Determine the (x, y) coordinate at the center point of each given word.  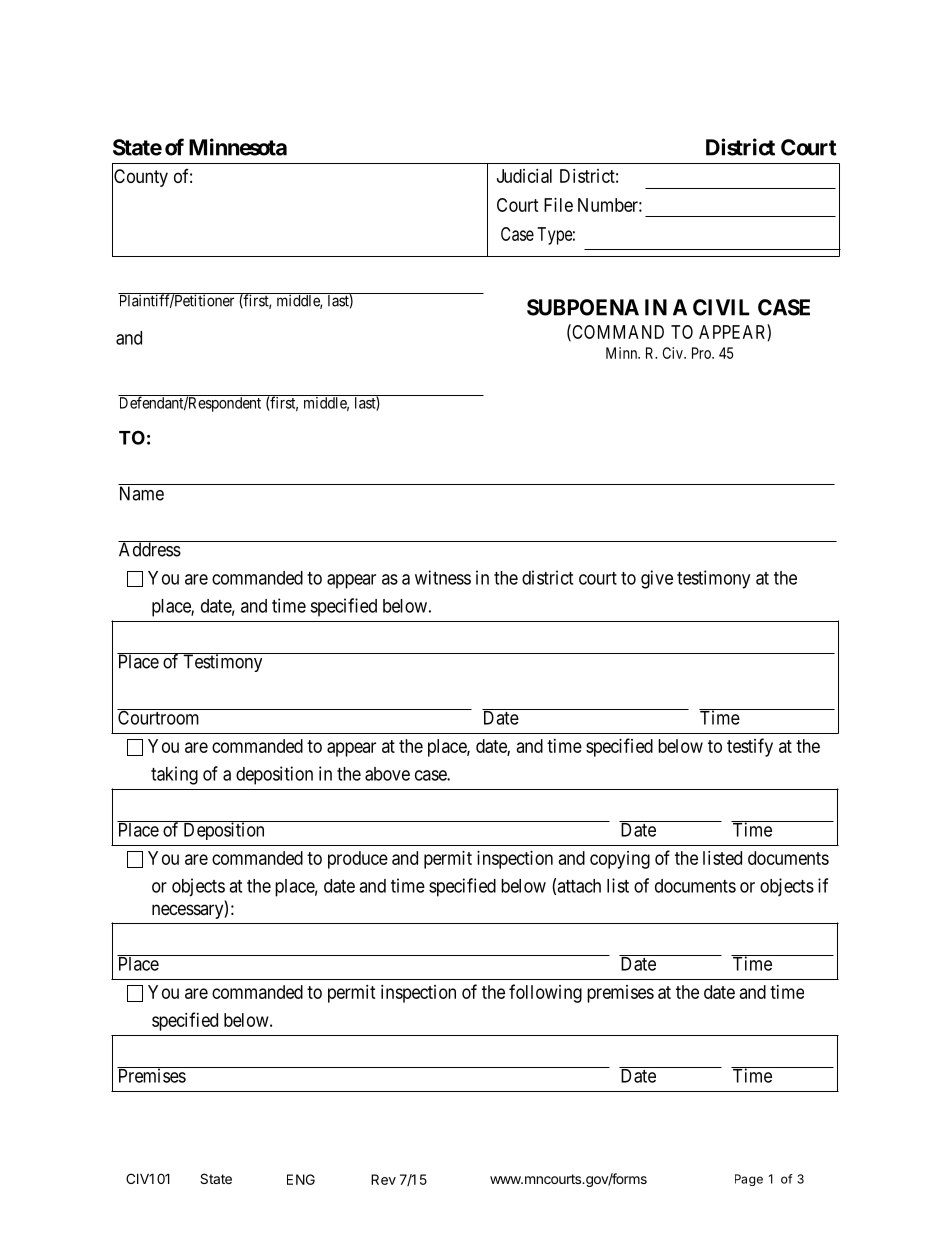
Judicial (524, 176)
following (545, 993)
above (387, 774)
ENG (301, 1179)
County (140, 178)
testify (750, 747)
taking (174, 775)
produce (358, 860)
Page (749, 1180)
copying (620, 860)
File (558, 205)
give (657, 579)
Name (142, 493)
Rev (383, 1179)
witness (443, 577)
